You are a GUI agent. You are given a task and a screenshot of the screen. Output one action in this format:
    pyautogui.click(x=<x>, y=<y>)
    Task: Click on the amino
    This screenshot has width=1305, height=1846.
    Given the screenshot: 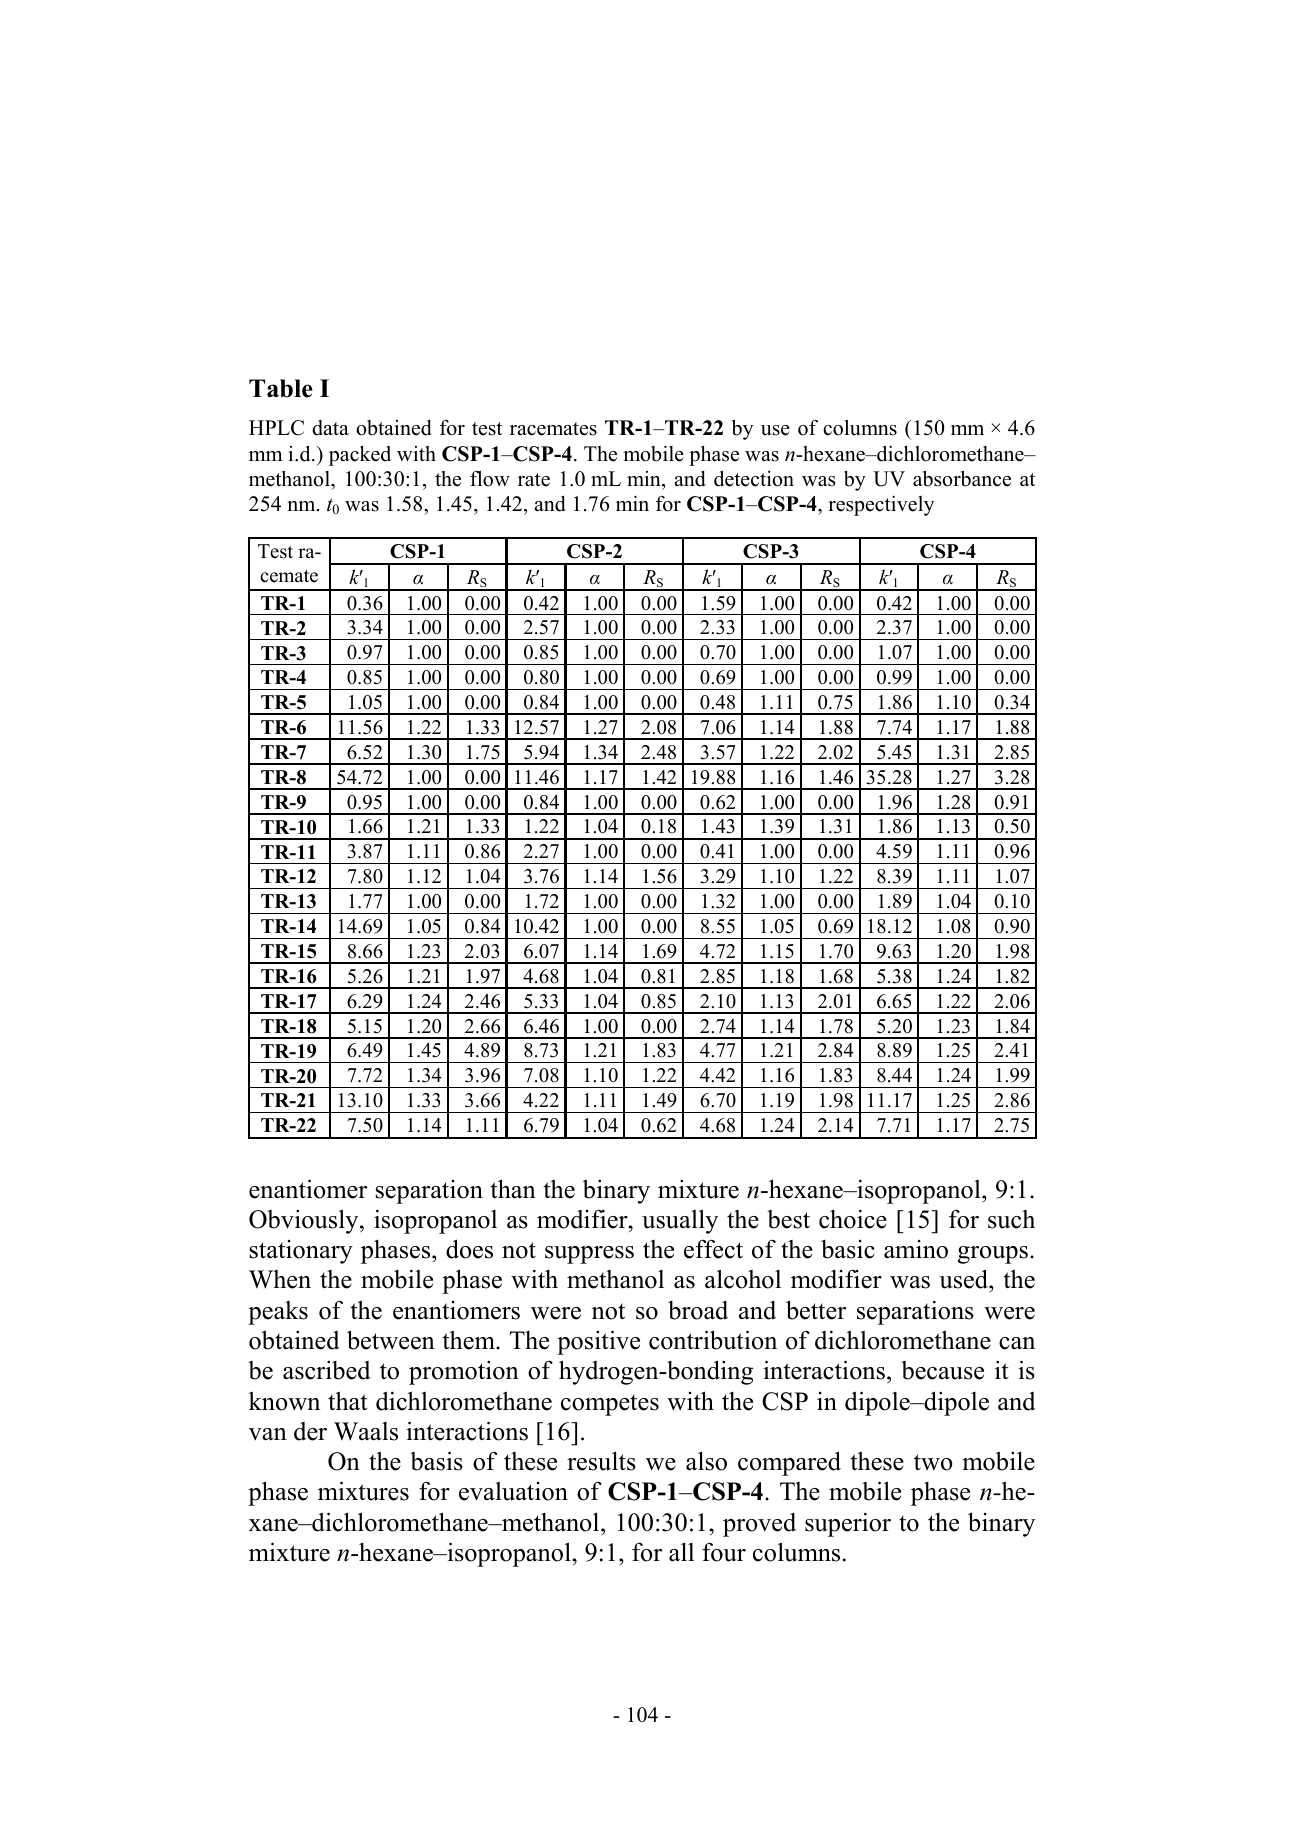 What is the action you would take?
    pyautogui.click(x=916, y=1249)
